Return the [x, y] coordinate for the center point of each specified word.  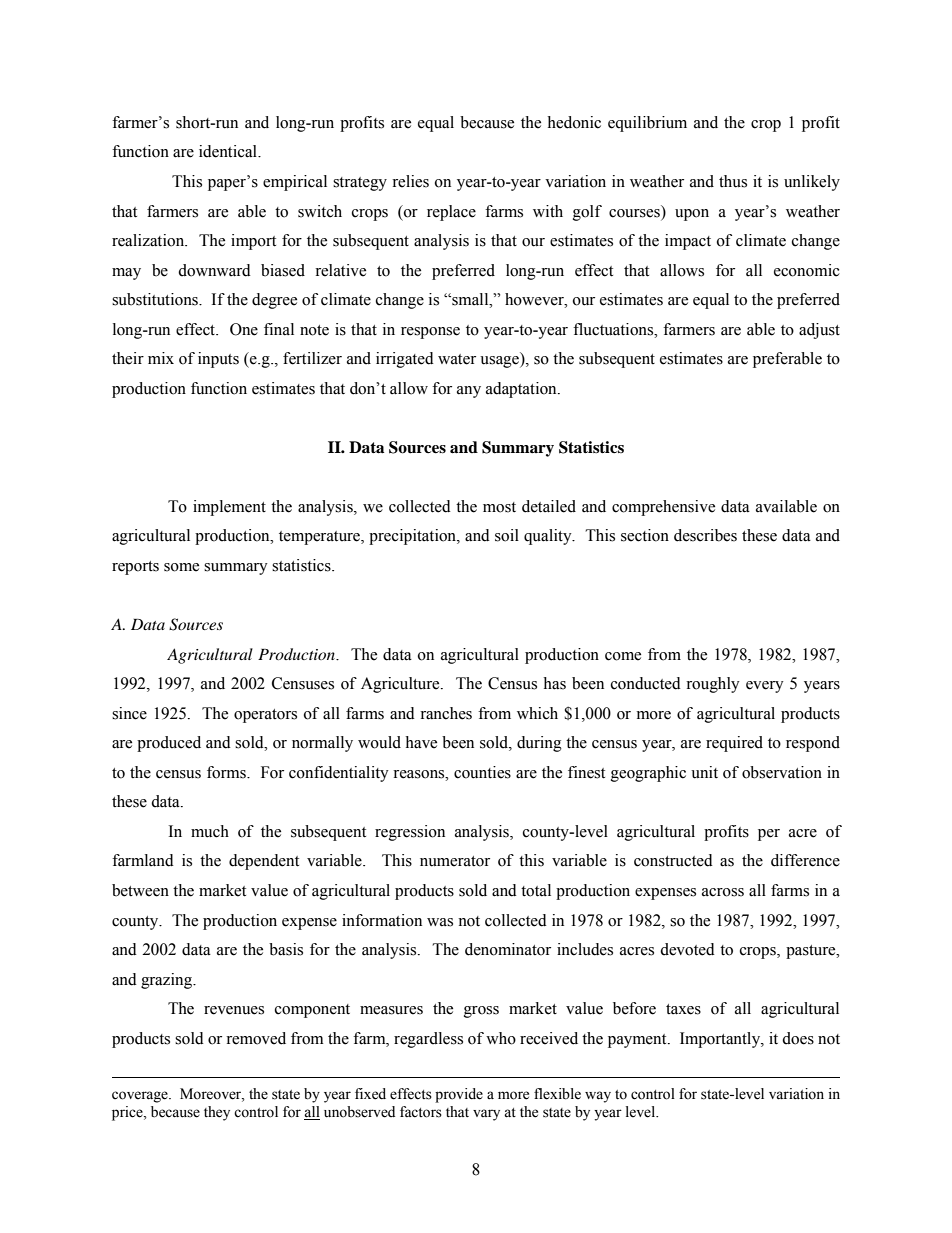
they [217, 1113]
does [798, 1038]
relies [410, 181]
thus [733, 181]
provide [459, 1095]
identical [229, 151]
